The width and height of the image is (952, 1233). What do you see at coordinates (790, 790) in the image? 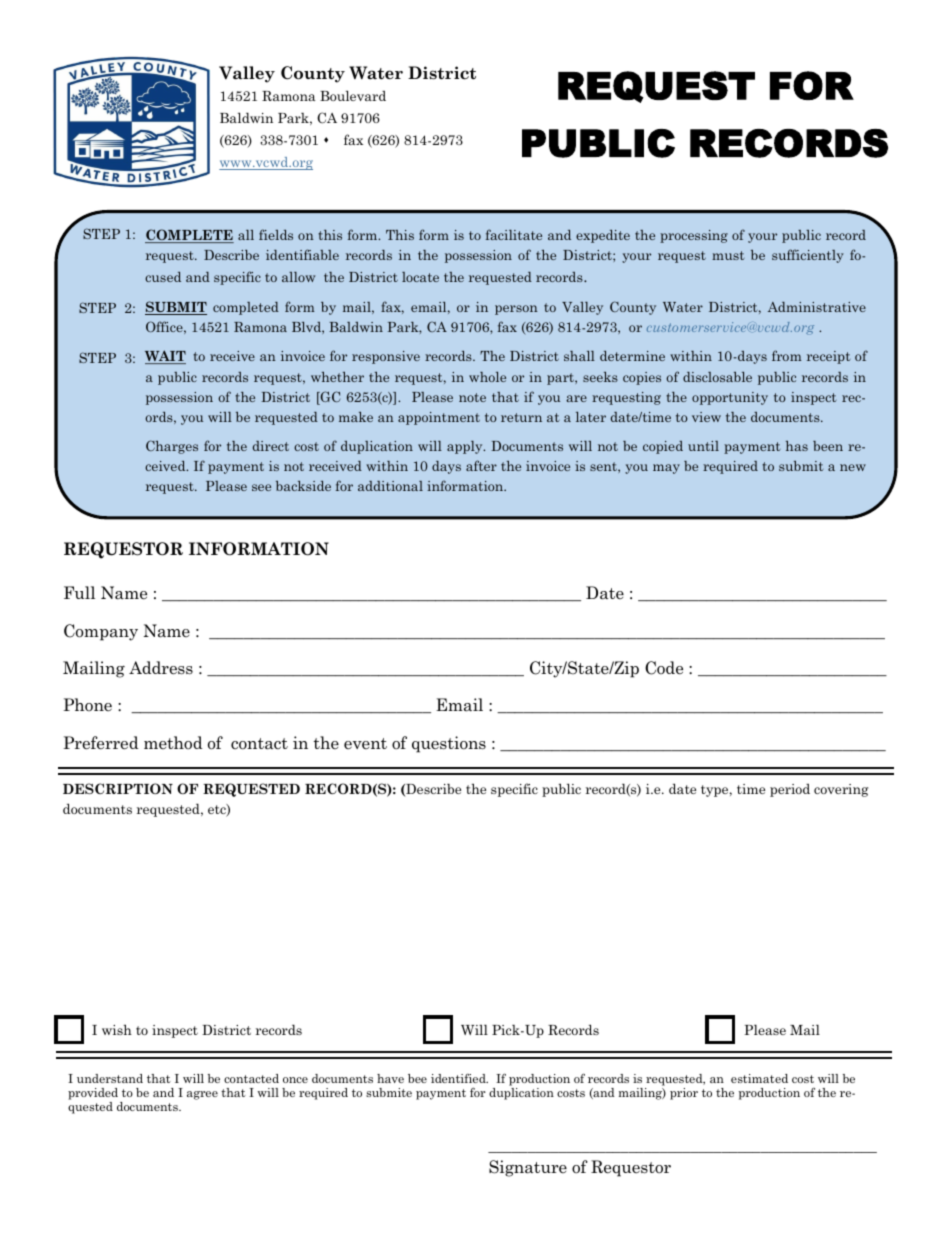
I see `period` at bounding box center [790, 790].
